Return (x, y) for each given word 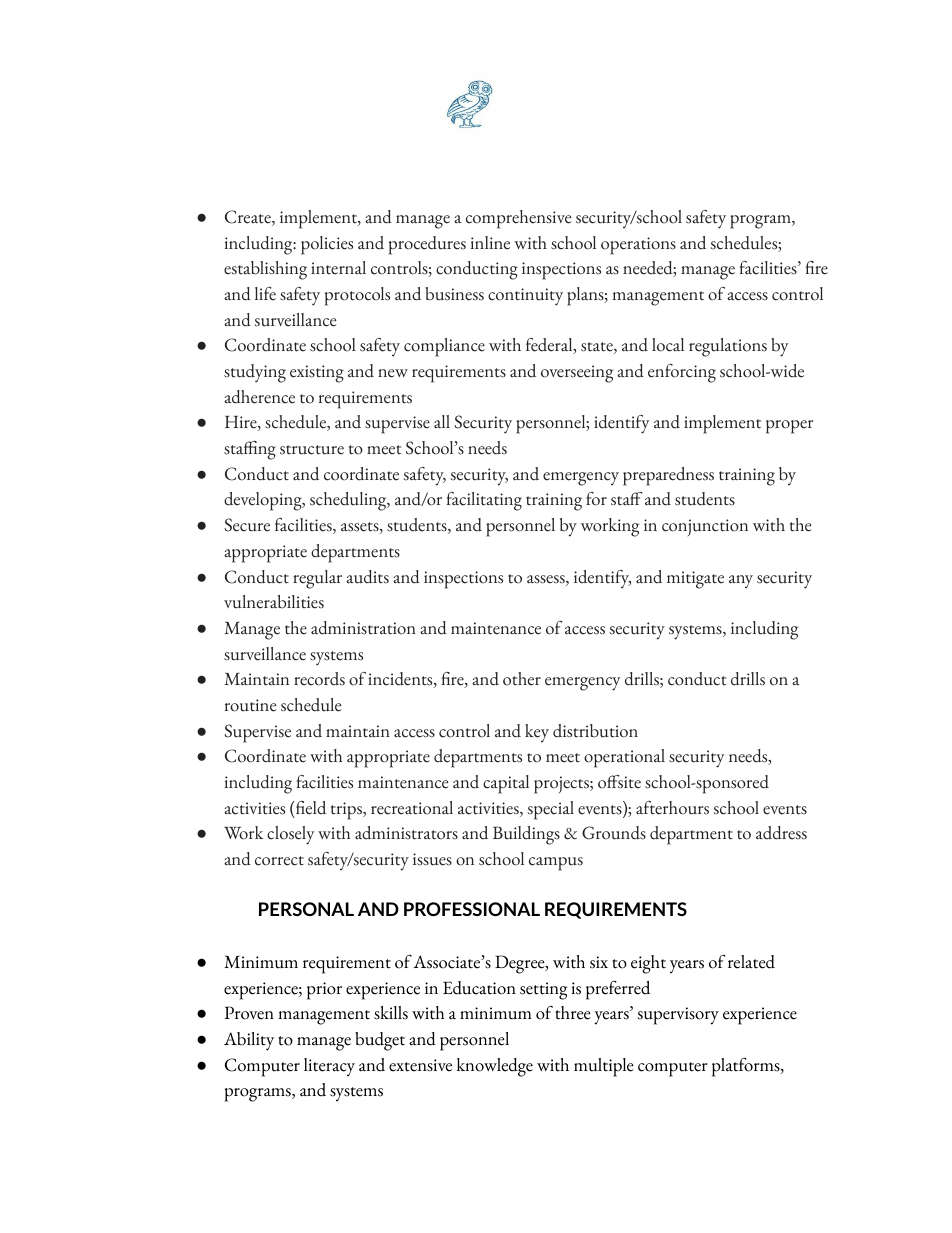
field (311, 808)
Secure (247, 525)
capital (506, 784)
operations (638, 246)
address (781, 833)
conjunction (705, 527)
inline (490, 243)
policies (327, 245)
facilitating (484, 501)
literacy (329, 1067)
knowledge (495, 1067)
